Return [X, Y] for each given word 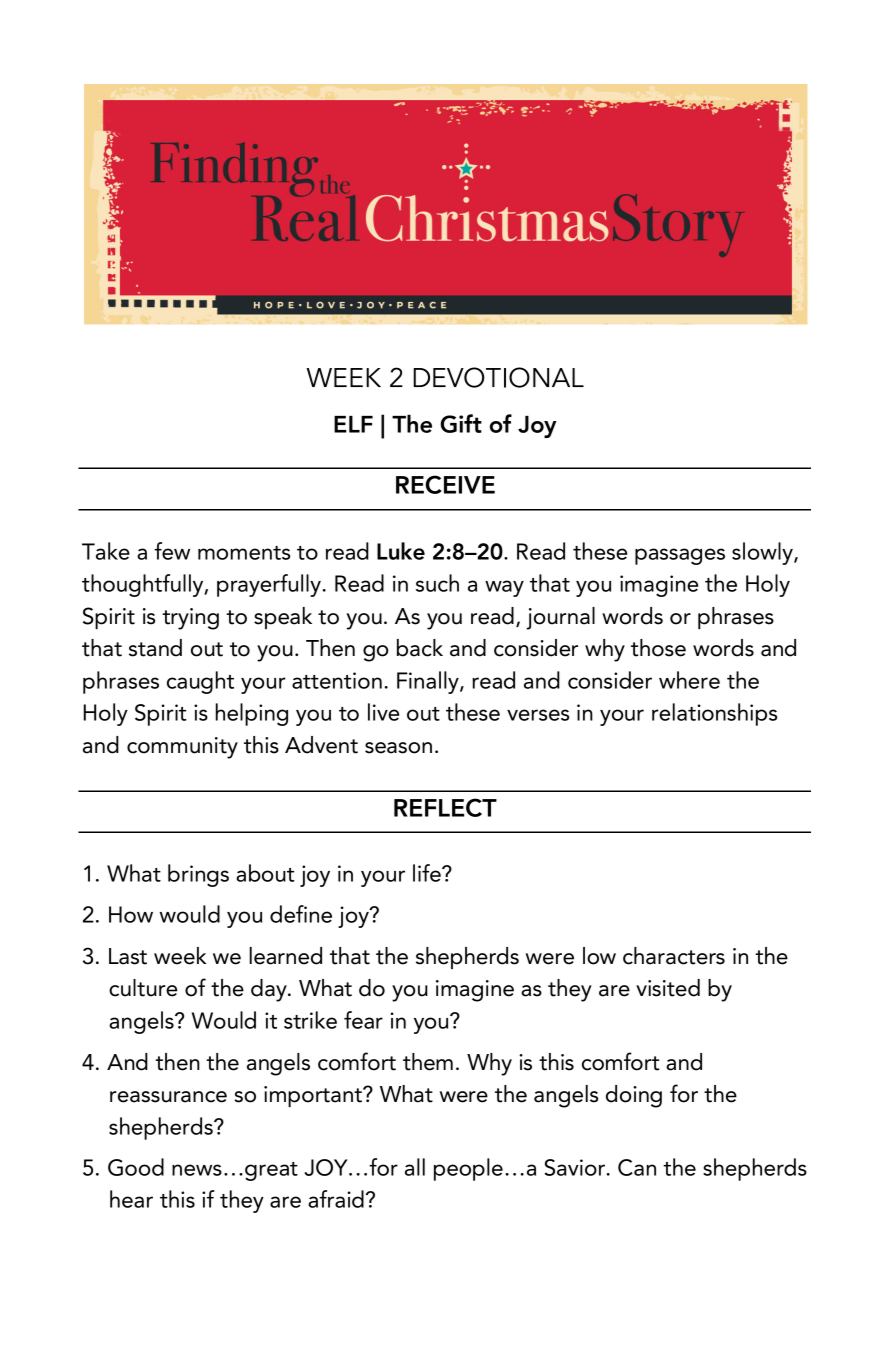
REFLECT [445, 807]
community [182, 748]
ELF [353, 424]
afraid [336, 1199]
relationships [714, 714]
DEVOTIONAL [498, 377]
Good [136, 1167]
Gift [461, 423]
